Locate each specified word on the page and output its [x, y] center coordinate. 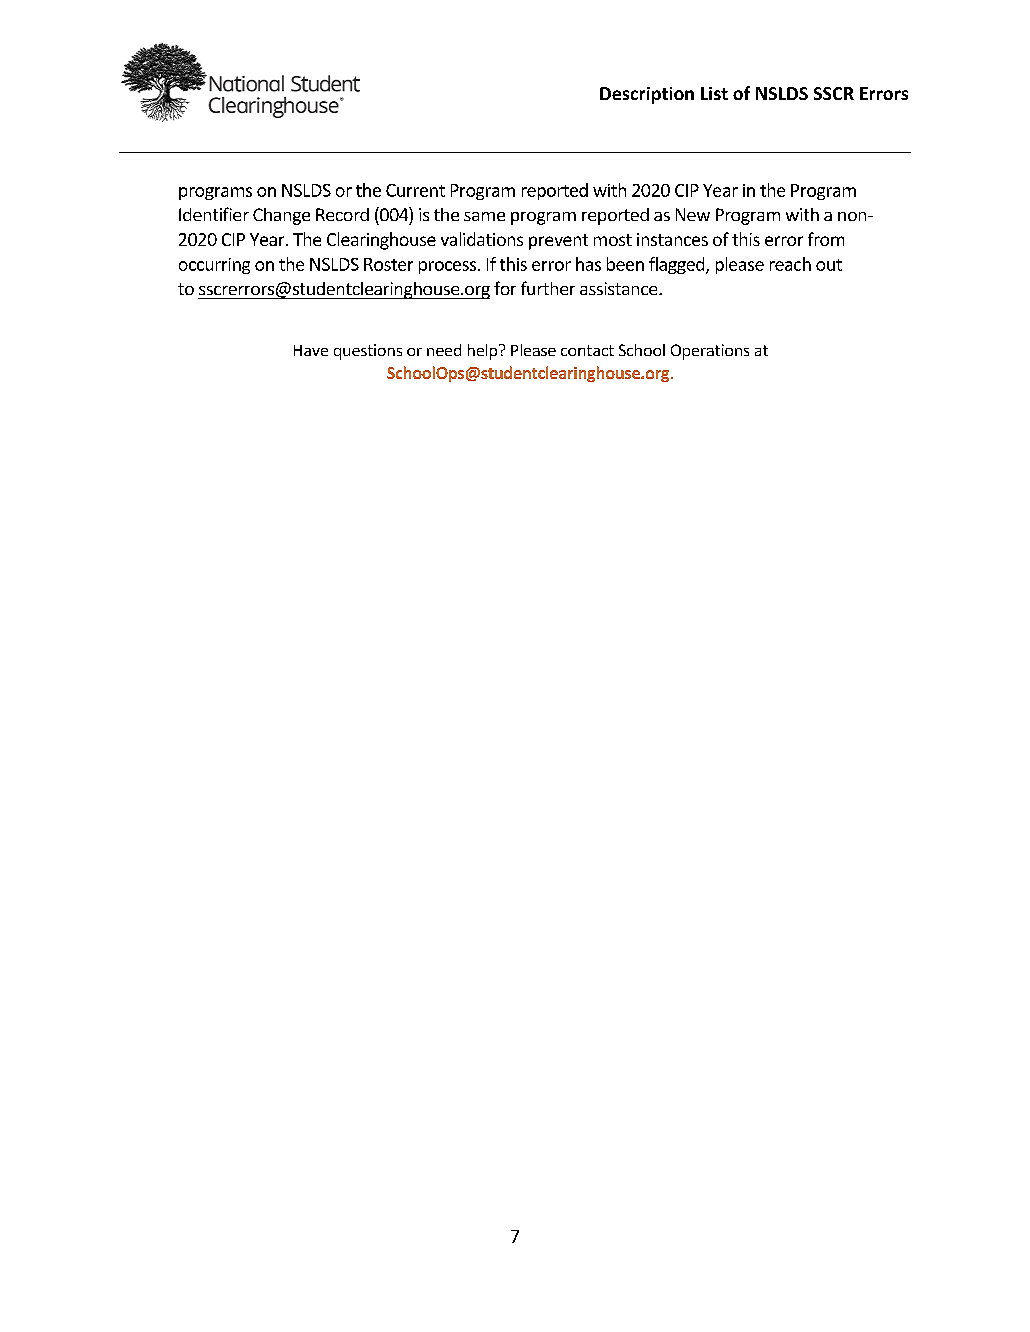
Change [281, 216]
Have [311, 350]
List [714, 93]
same [484, 216]
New [693, 214]
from [826, 239]
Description [647, 95]
